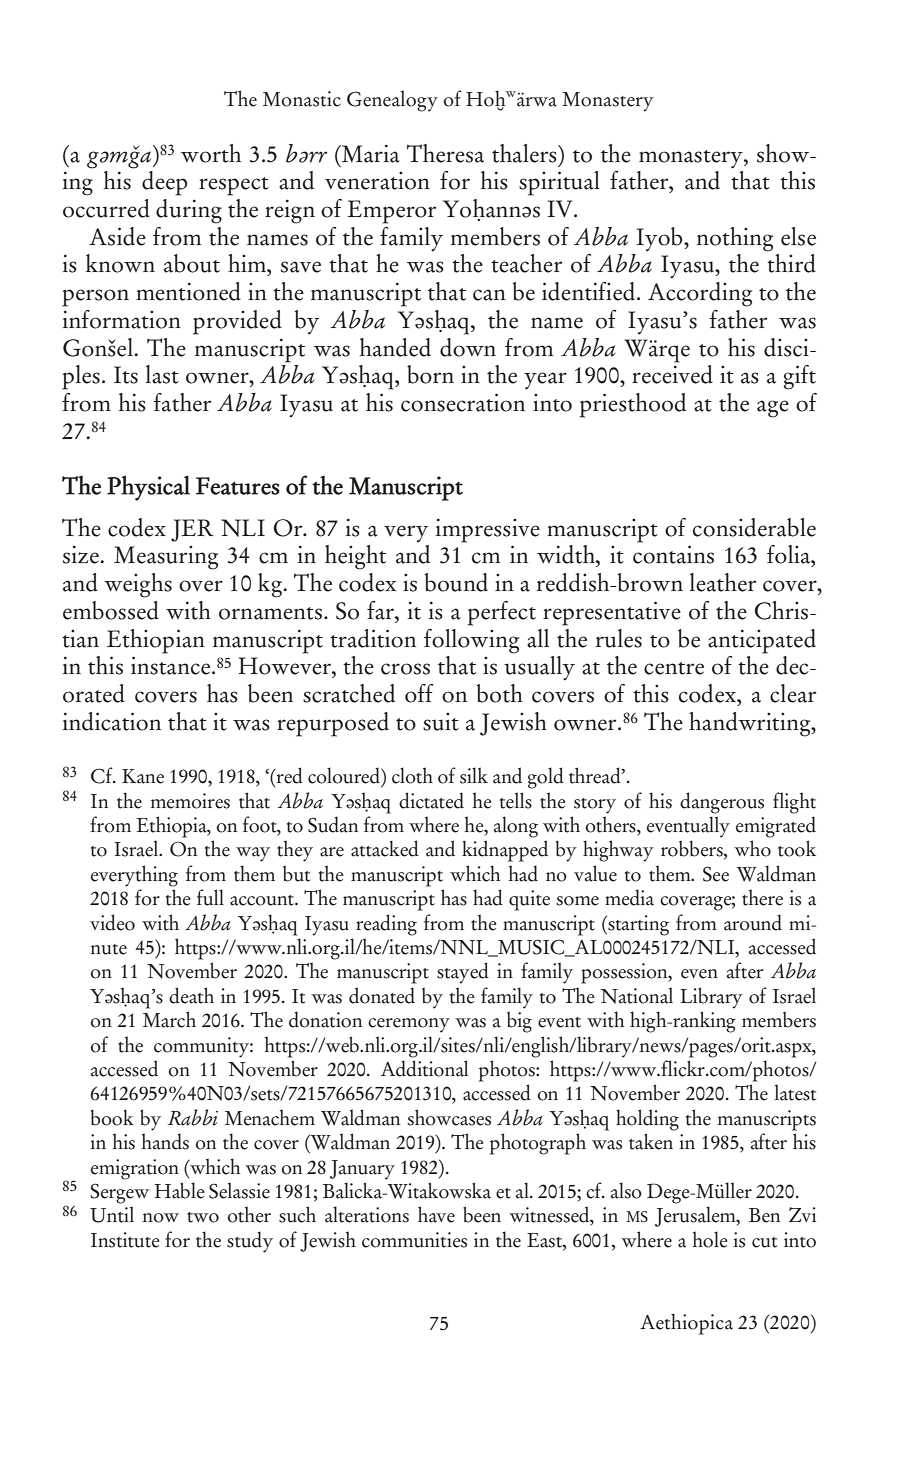 This screenshot has width=917, height=1465. I want to click on nothing, so click(734, 239).
